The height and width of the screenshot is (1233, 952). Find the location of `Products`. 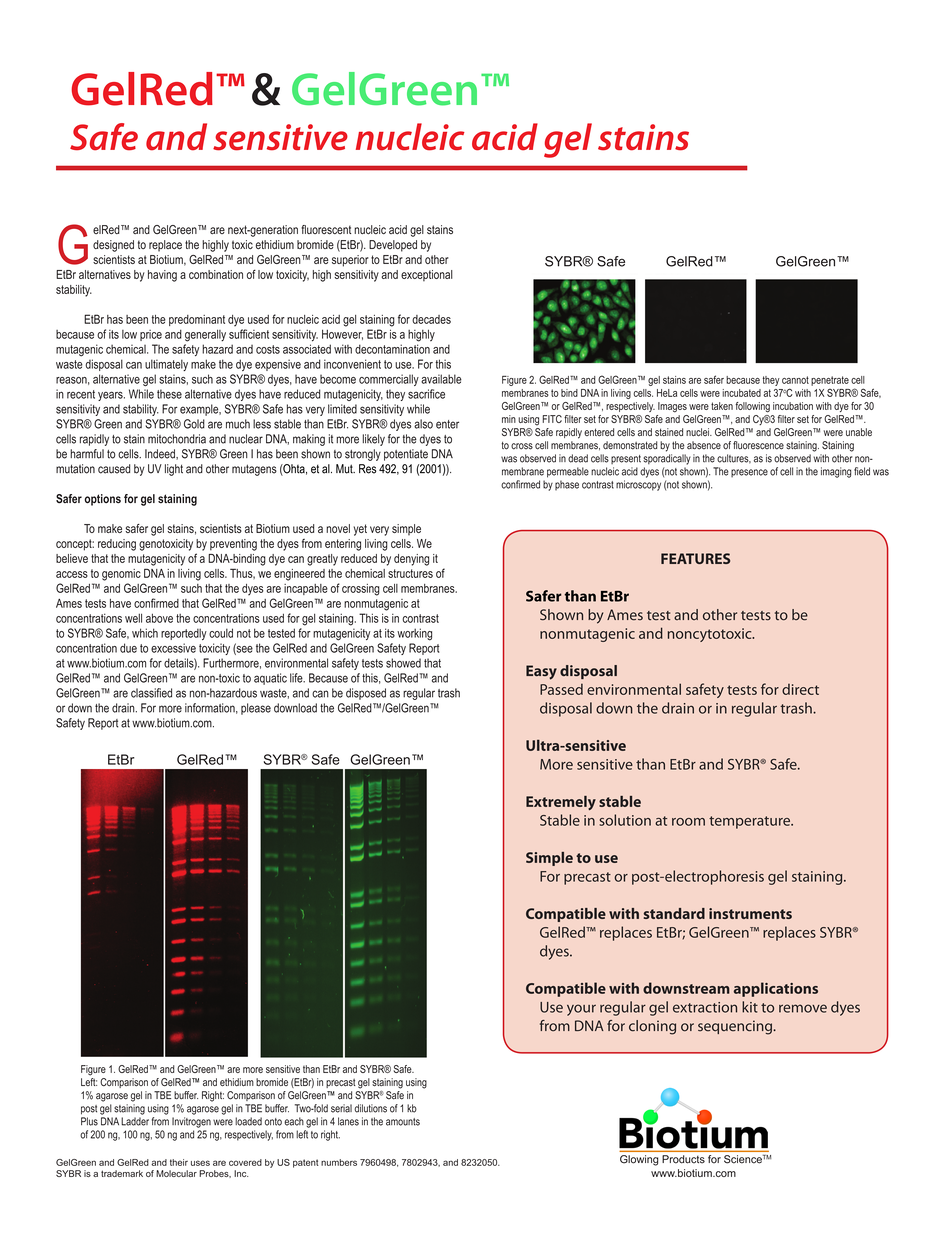

Products is located at coordinates (683, 1159).
